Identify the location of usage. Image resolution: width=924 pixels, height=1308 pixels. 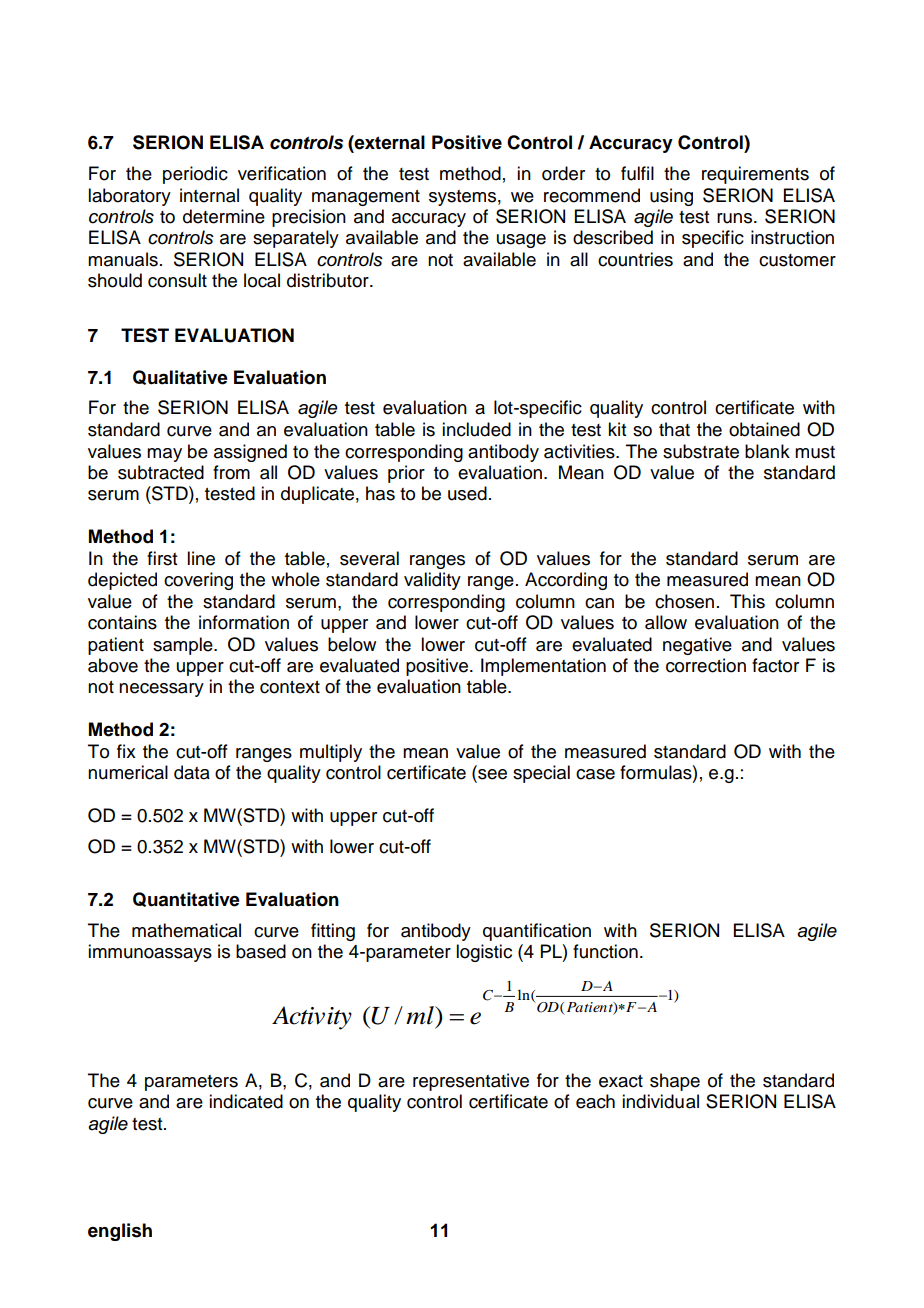
(521, 241).
